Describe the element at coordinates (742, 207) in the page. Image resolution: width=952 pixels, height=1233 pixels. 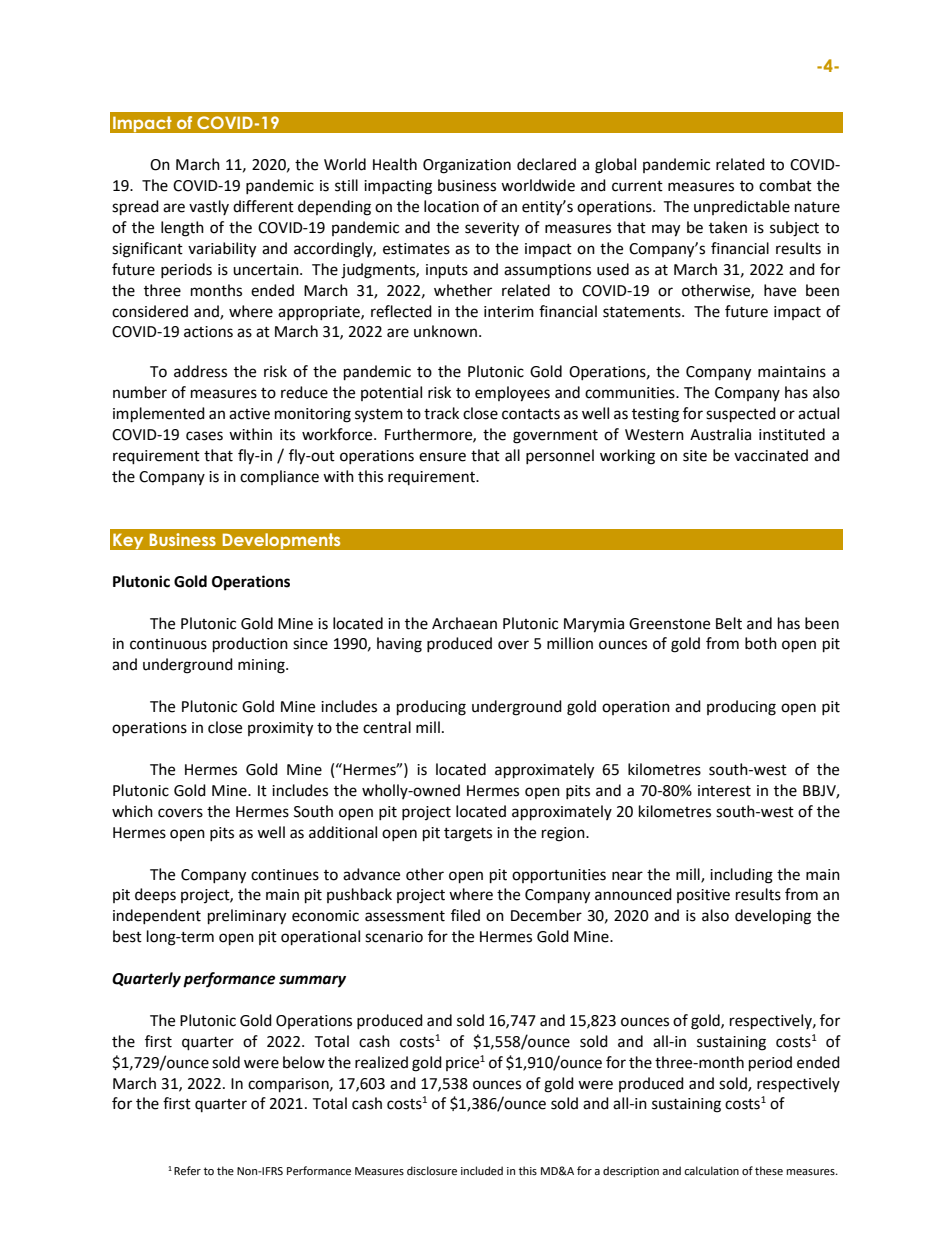
I see `unpredictable` at that location.
